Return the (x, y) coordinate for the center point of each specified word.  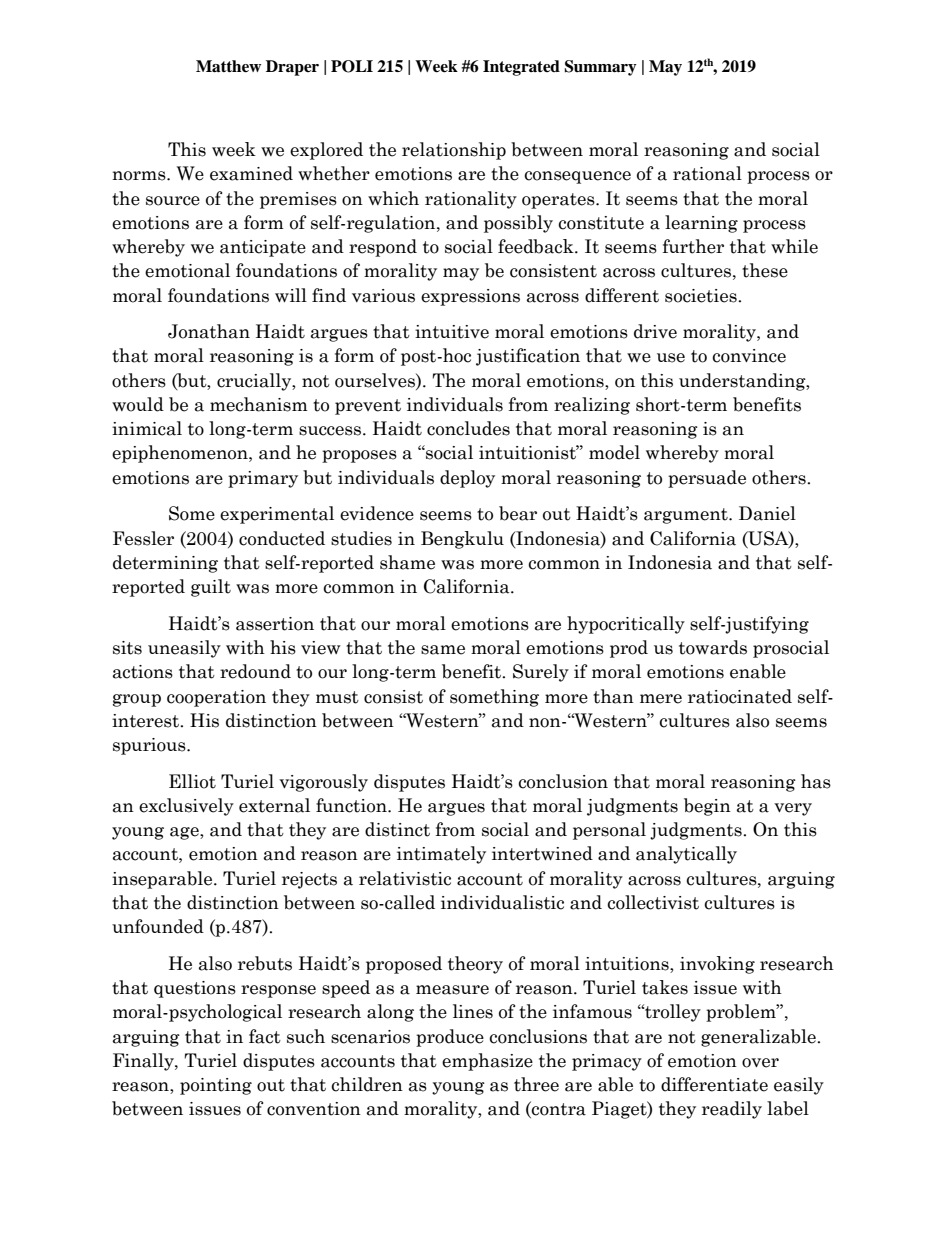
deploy (467, 479)
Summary (600, 68)
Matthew (228, 66)
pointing (216, 1086)
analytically (686, 855)
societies (702, 296)
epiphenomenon (181, 454)
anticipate (263, 248)
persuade (707, 479)
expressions (470, 297)
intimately (441, 855)
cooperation (216, 698)
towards (713, 647)
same (443, 650)
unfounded (158, 926)
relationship (454, 151)
